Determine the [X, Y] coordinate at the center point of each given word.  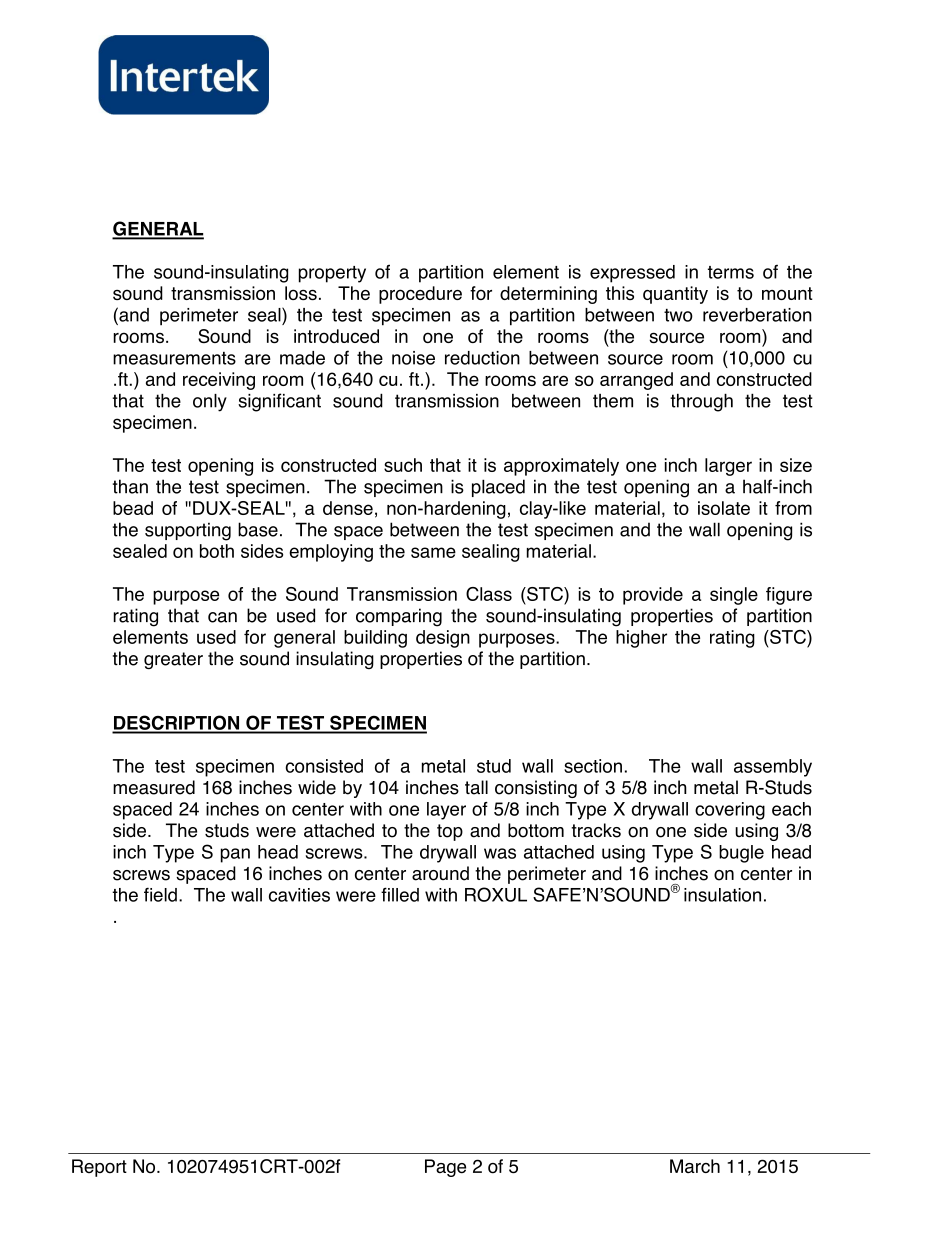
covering [730, 811]
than [130, 486]
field [160, 894]
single [734, 596]
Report [99, 1168]
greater [173, 660]
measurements [174, 358]
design [443, 639]
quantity [675, 295]
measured [154, 787]
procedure [420, 295]
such [403, 465]
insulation [722, 895]
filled [400, 894]
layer [446, 811]
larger [728, 467]
